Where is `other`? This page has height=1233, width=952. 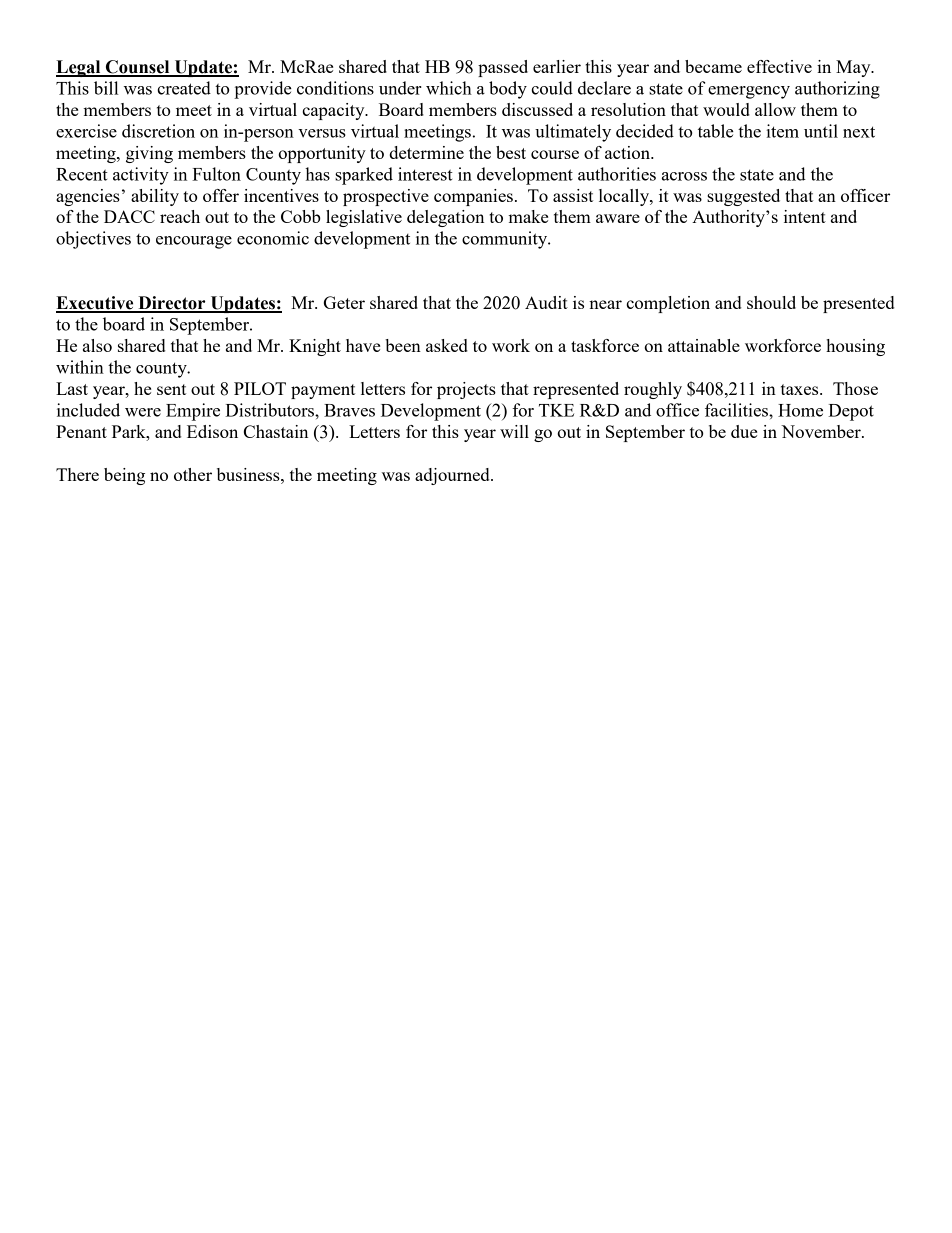 other is located at coordinates (193, 474).
